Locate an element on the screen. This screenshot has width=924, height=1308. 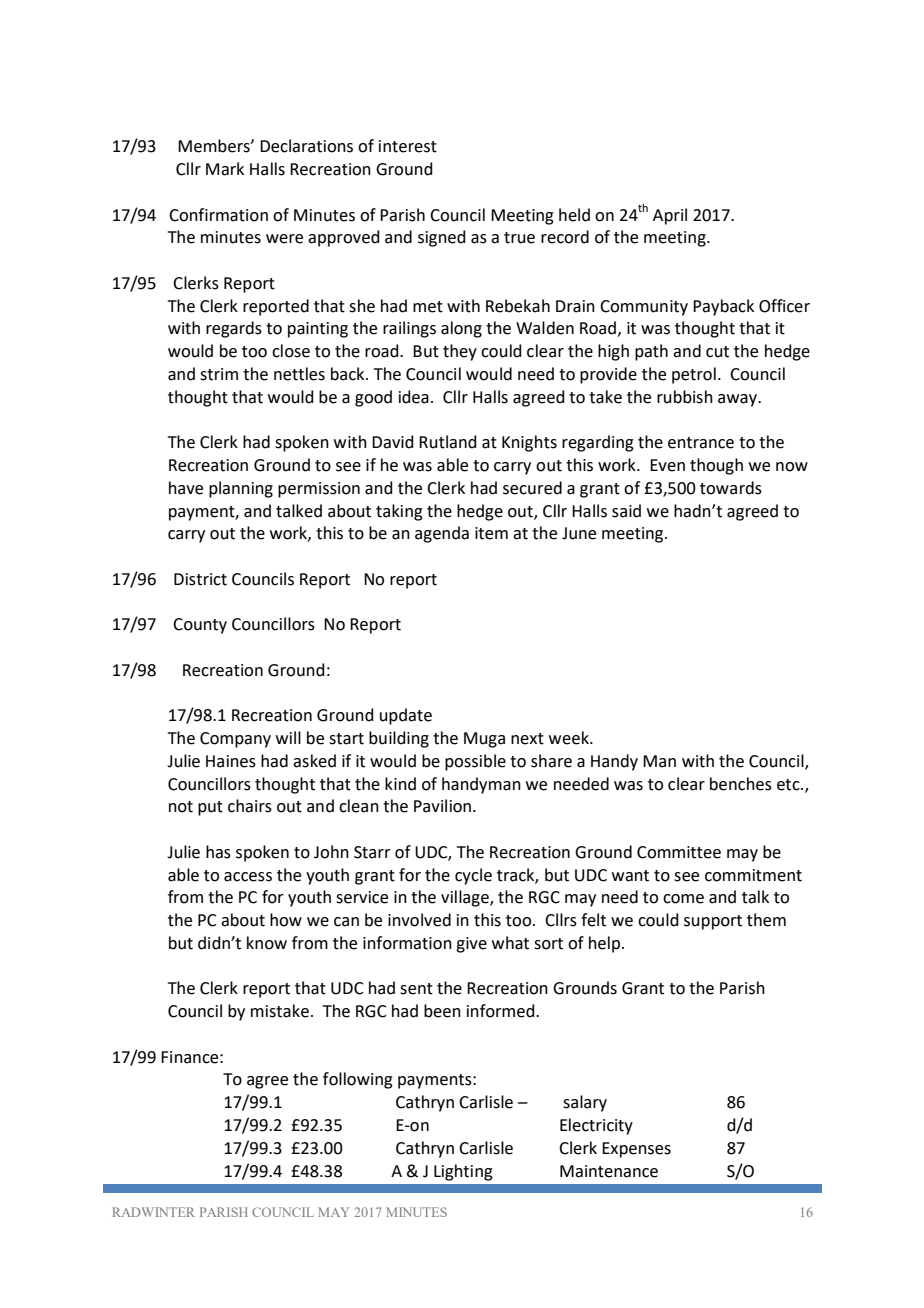
following is located at coordinates (358, 1080).
